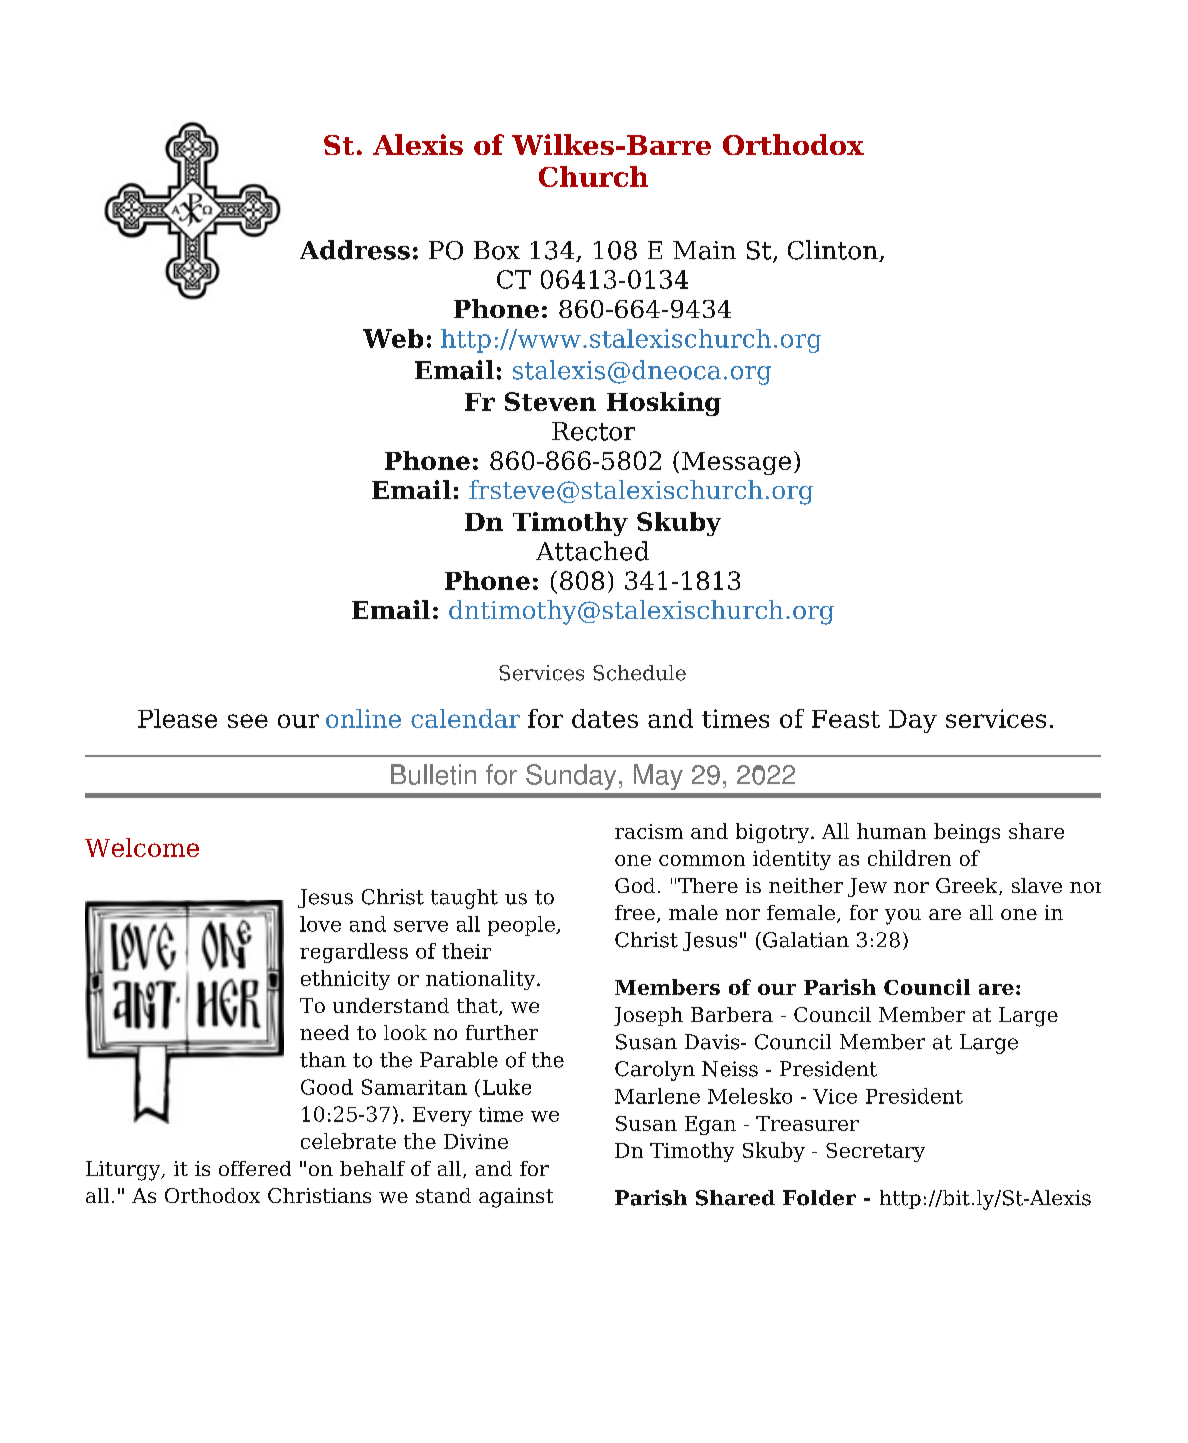 This screenshot has width=1188, height=1443. What do you see at coordinates (355, 250) in the screenshot?
I see `Address` at bounding box center [355, 250].
